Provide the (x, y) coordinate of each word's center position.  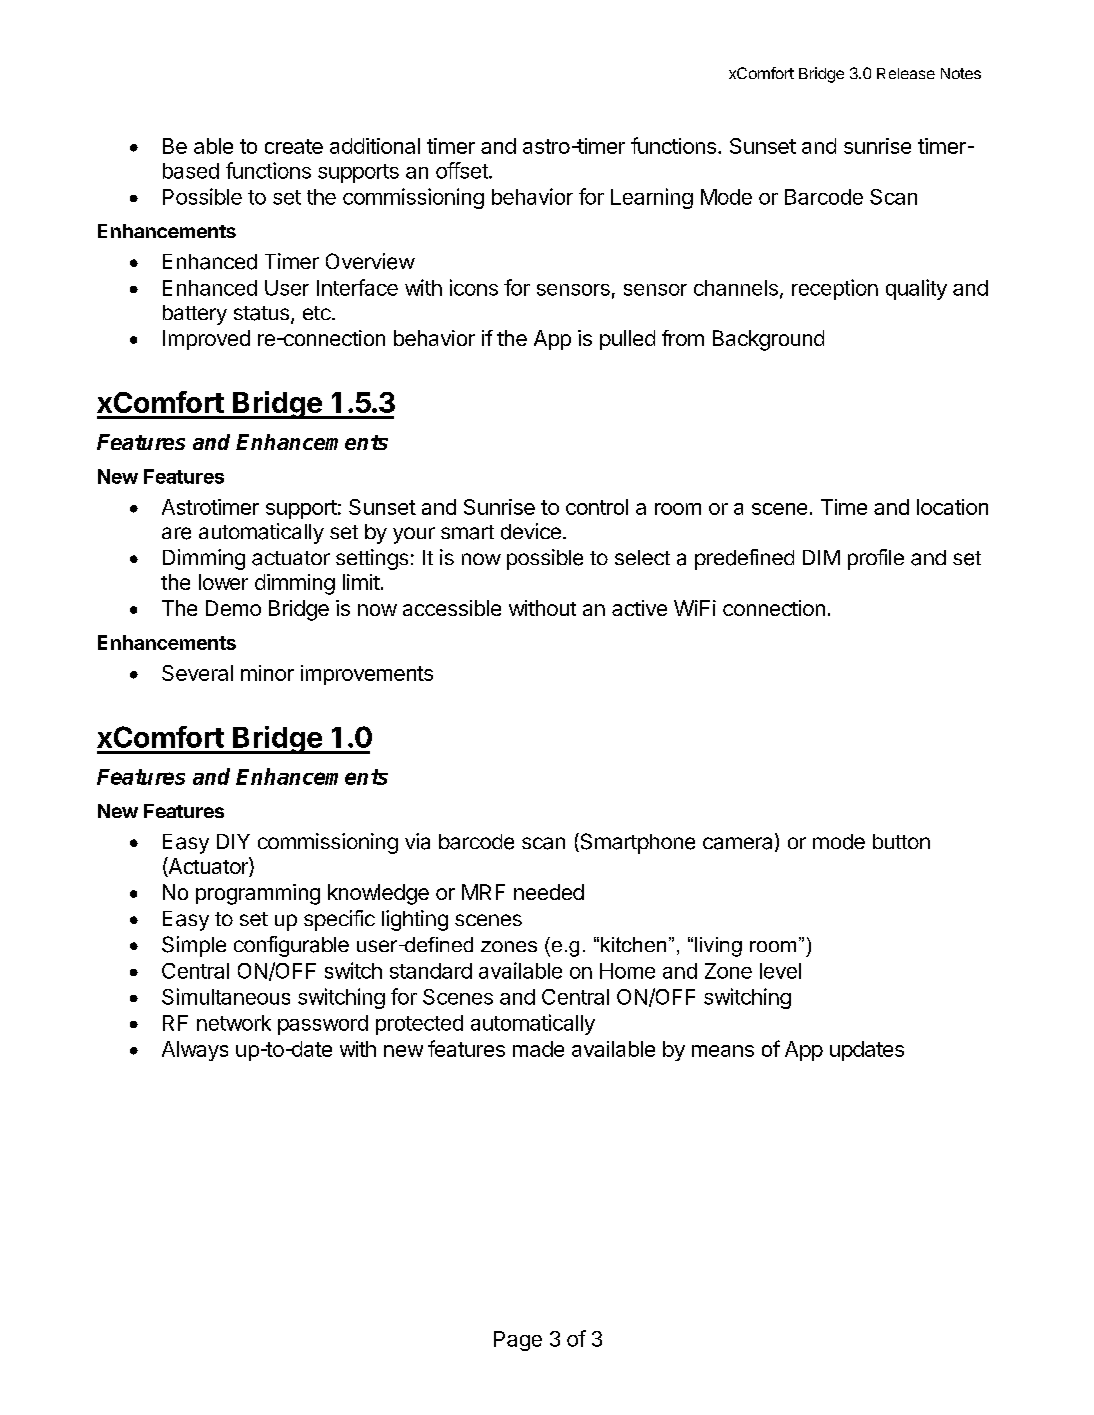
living (718, 947)
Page (518, 1341)
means (723, 1051)
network (234, 1023)
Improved (206, 340)
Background (768, 340)
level (780, 971)
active (639, 608)
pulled (627, 340)
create (294, 146)
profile (876, 559)
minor (267, 673)
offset (463, 170)
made (538, 1049)
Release (906, 73)
